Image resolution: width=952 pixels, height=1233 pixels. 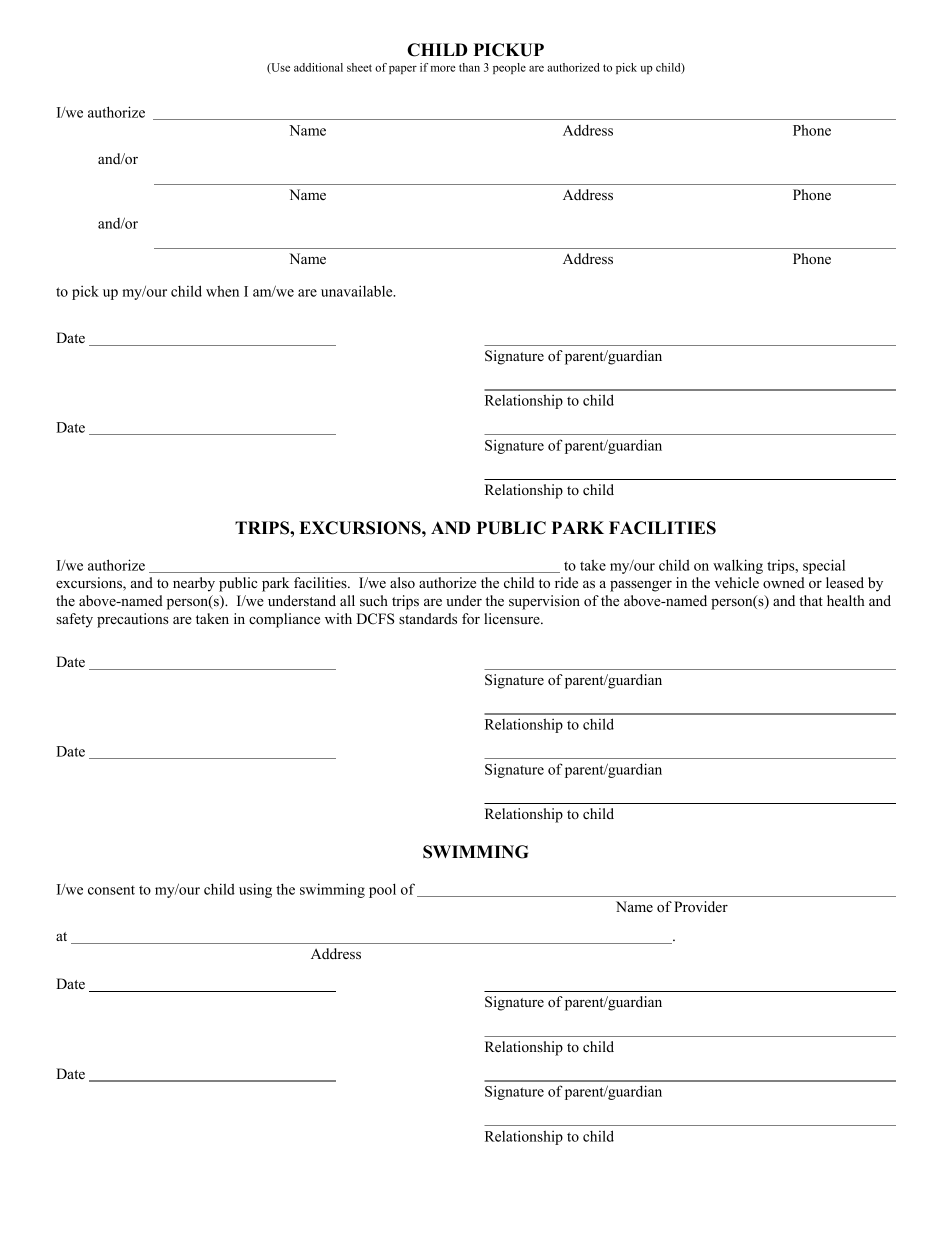 I want to click on for, so click(x=471, y=618).
